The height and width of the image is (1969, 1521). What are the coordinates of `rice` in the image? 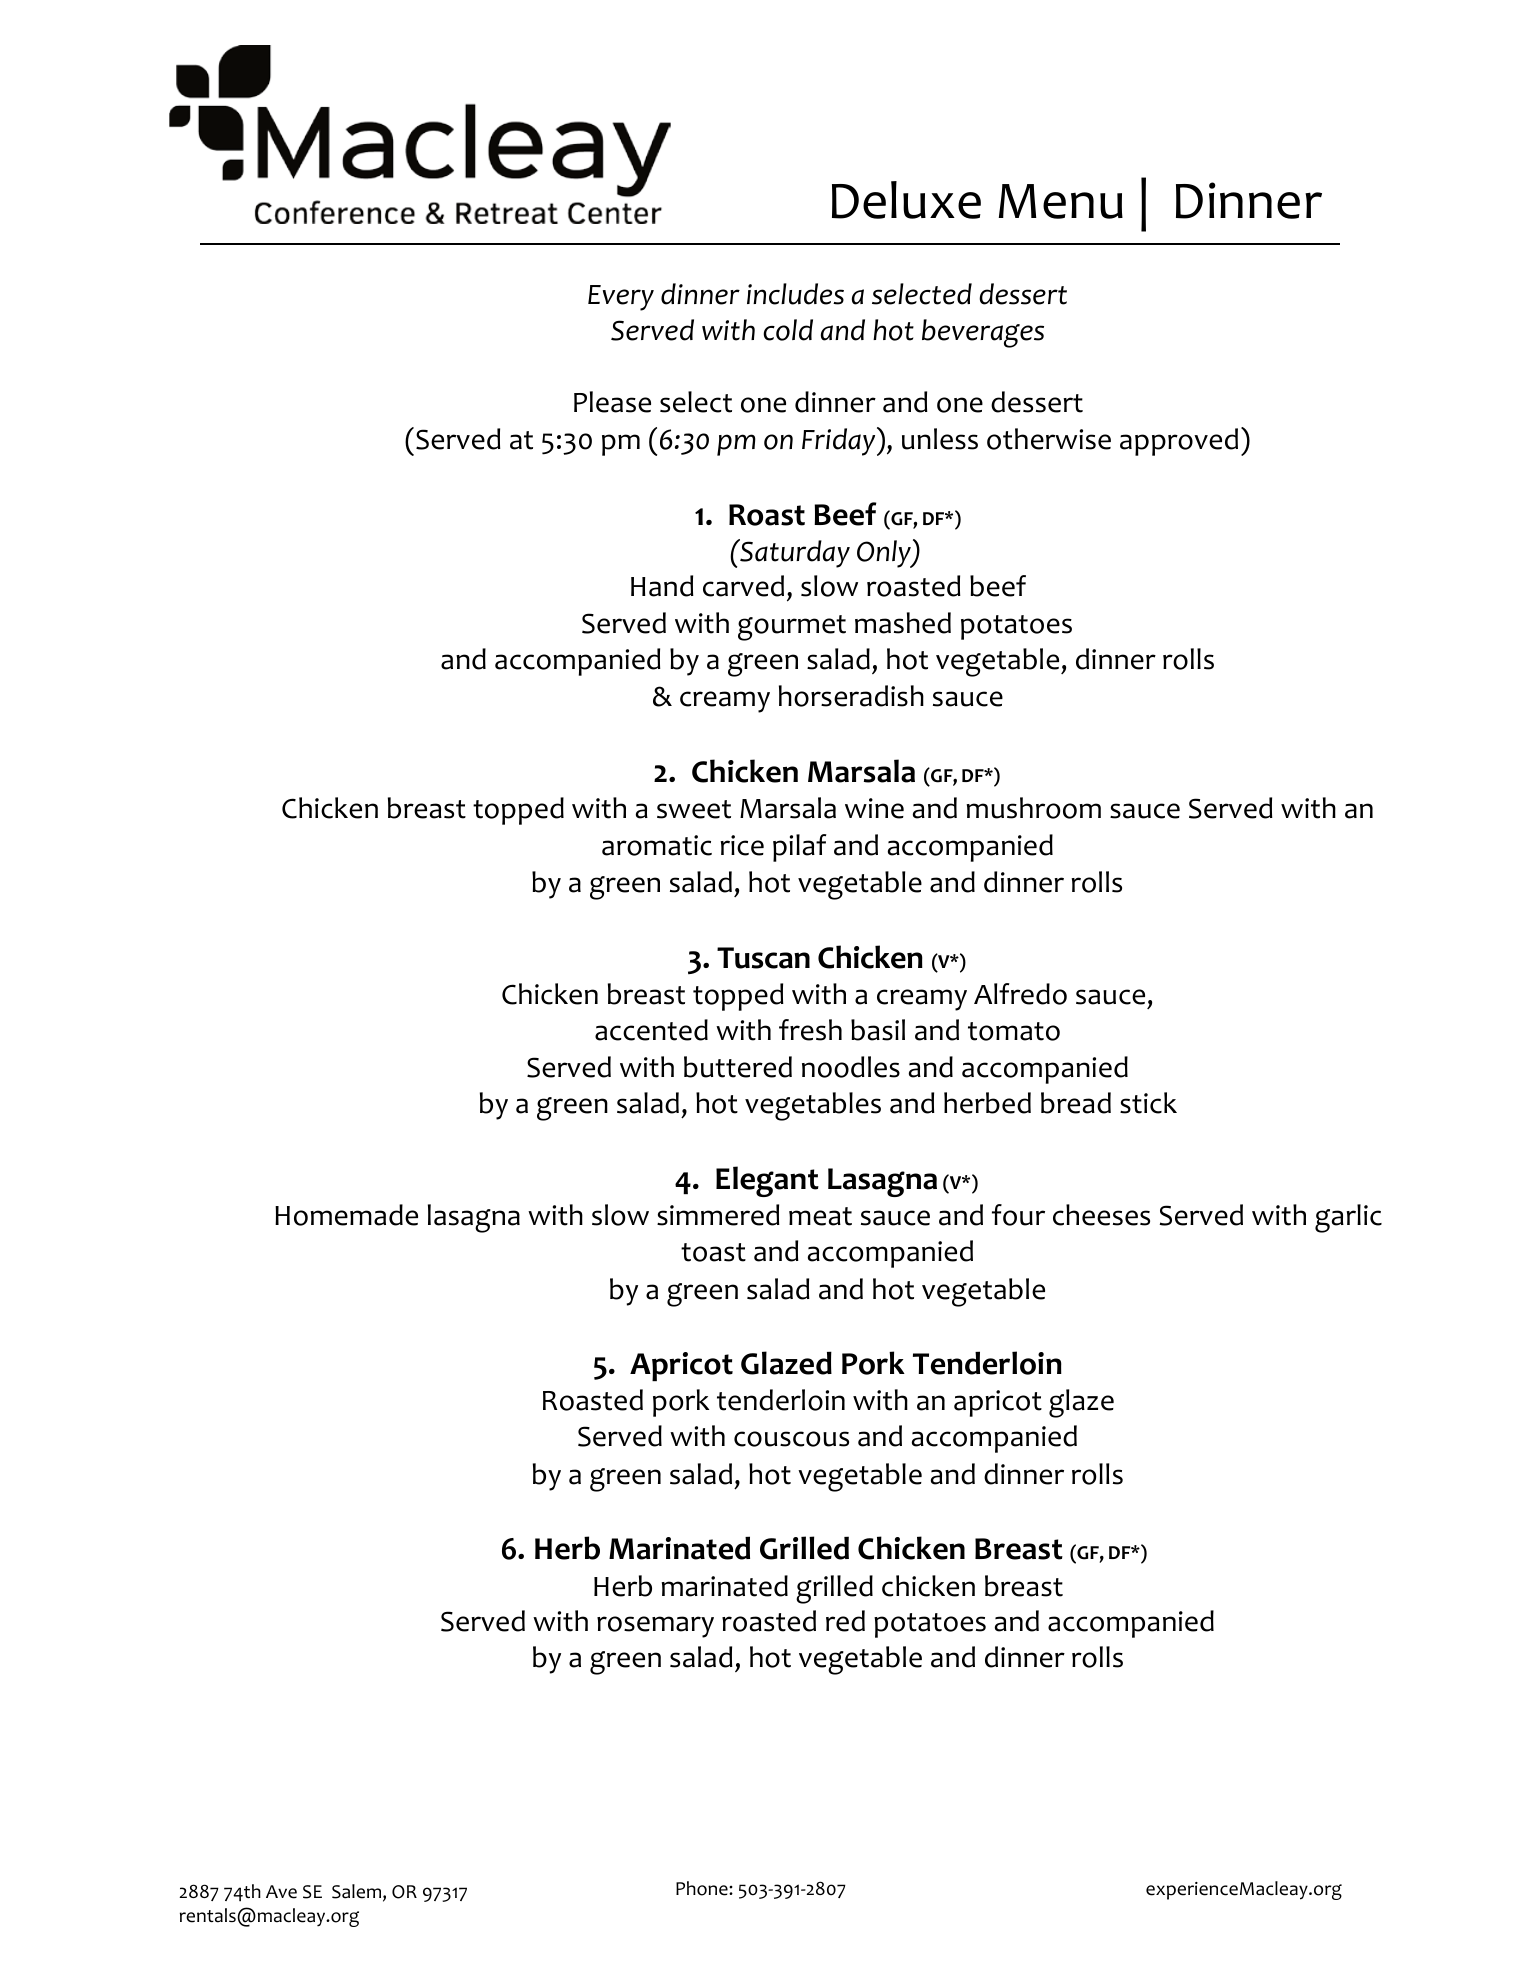 It's located at (742, 845).
